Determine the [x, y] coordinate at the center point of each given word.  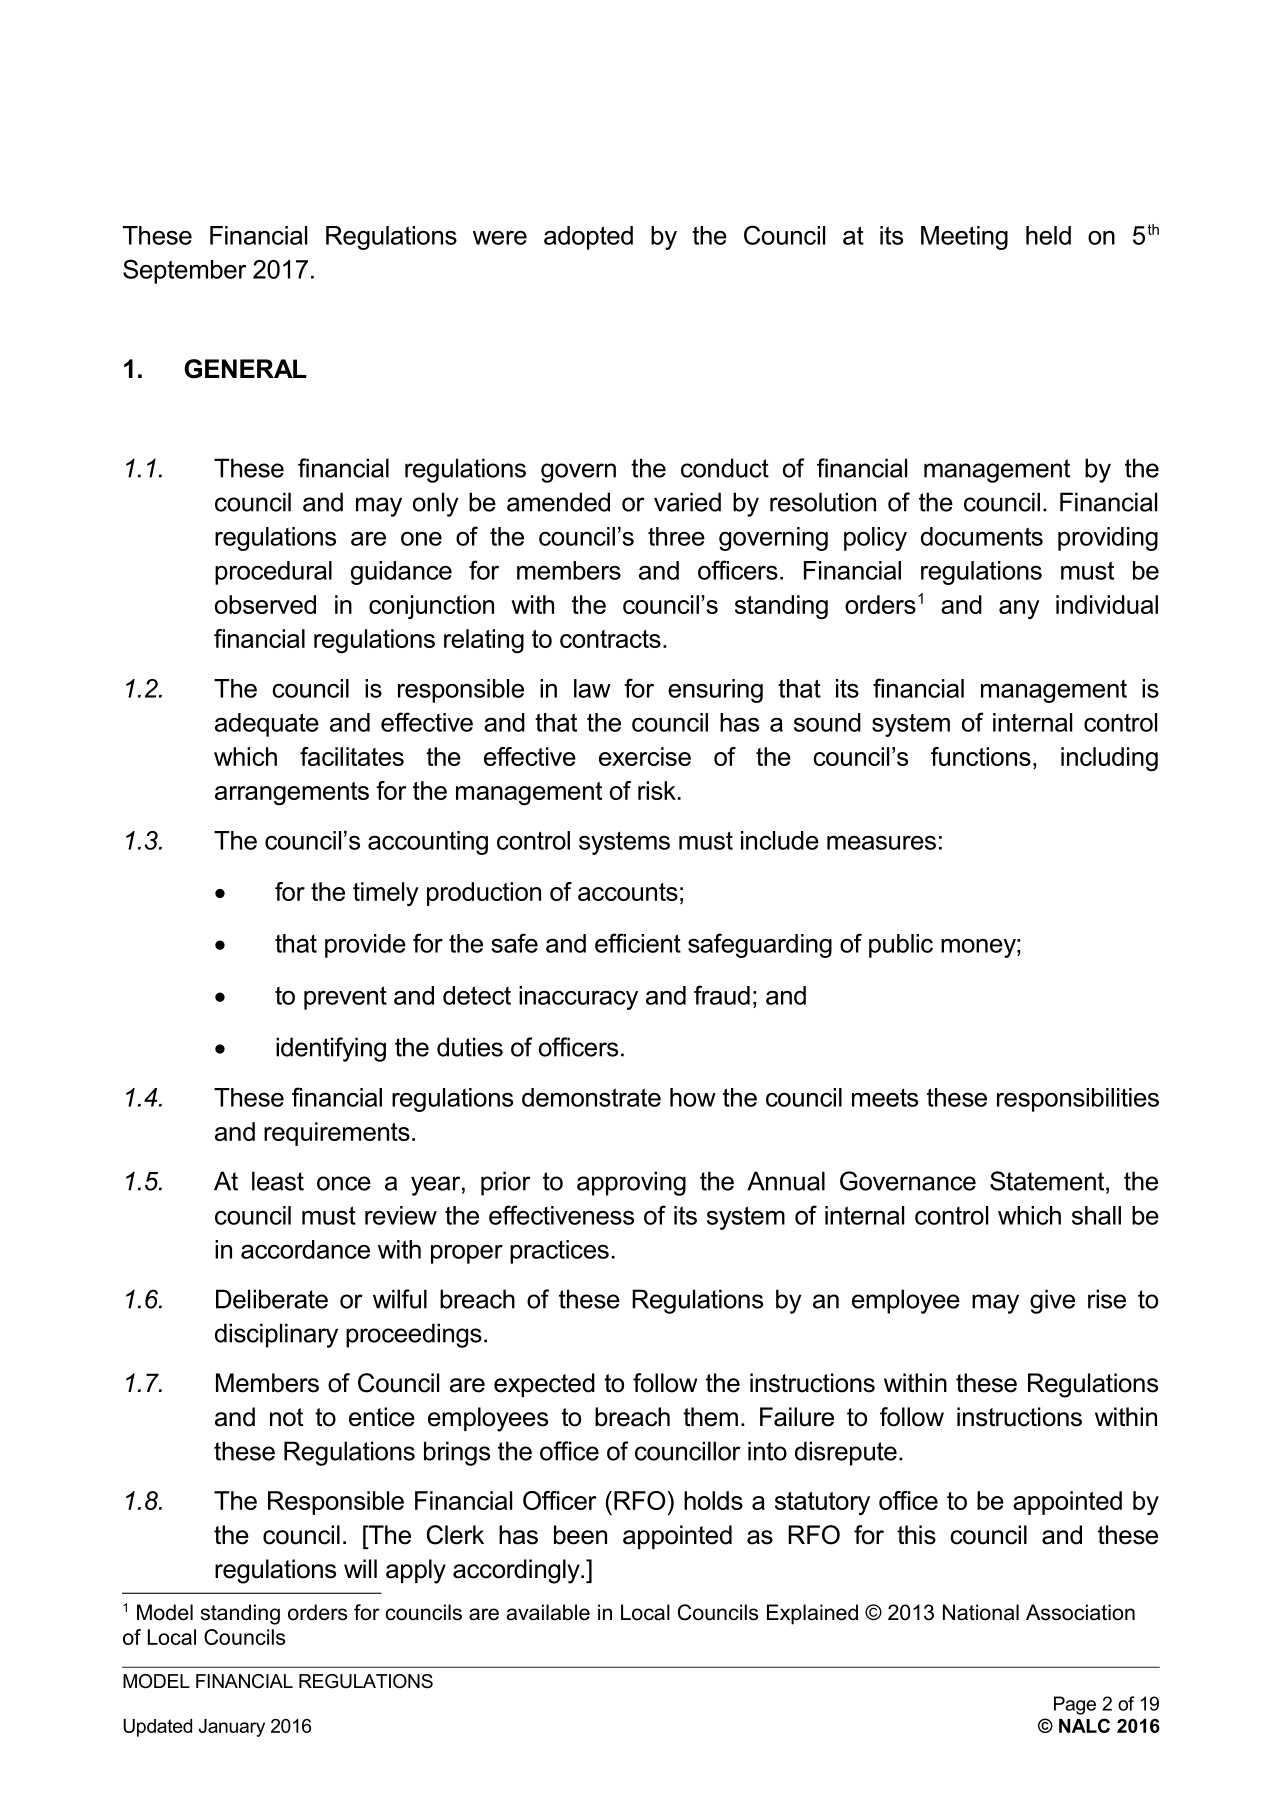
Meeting [964, 238]
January [232, 1728]
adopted [588, 238]
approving [631, 1183]
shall [1096, 1215]
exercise [645, 756]
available [548, 1612]
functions [981, 756]
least [278, 1181]
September [185, 271]
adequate [267, 725]
